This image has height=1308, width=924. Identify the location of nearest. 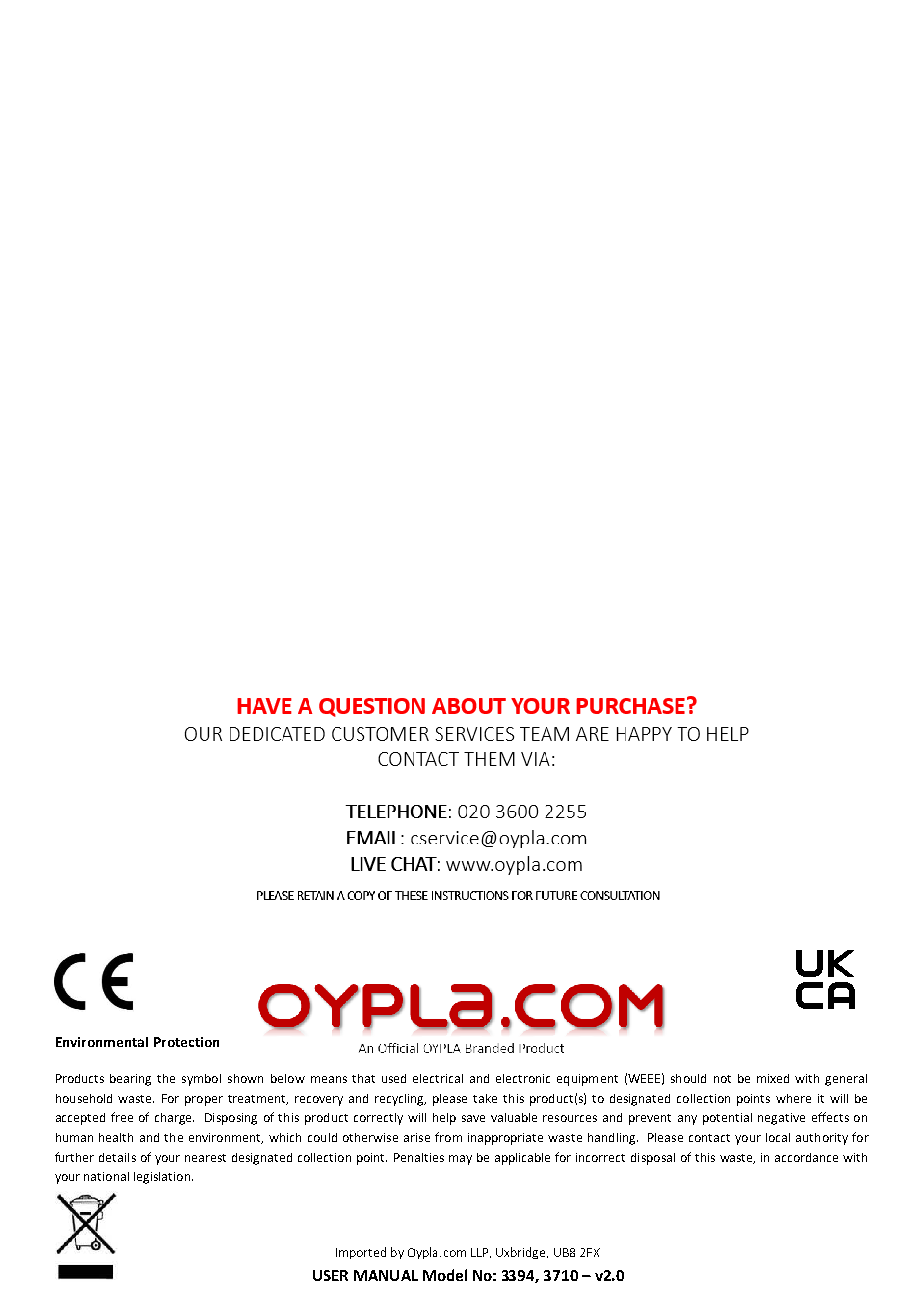
(205, 1158).
